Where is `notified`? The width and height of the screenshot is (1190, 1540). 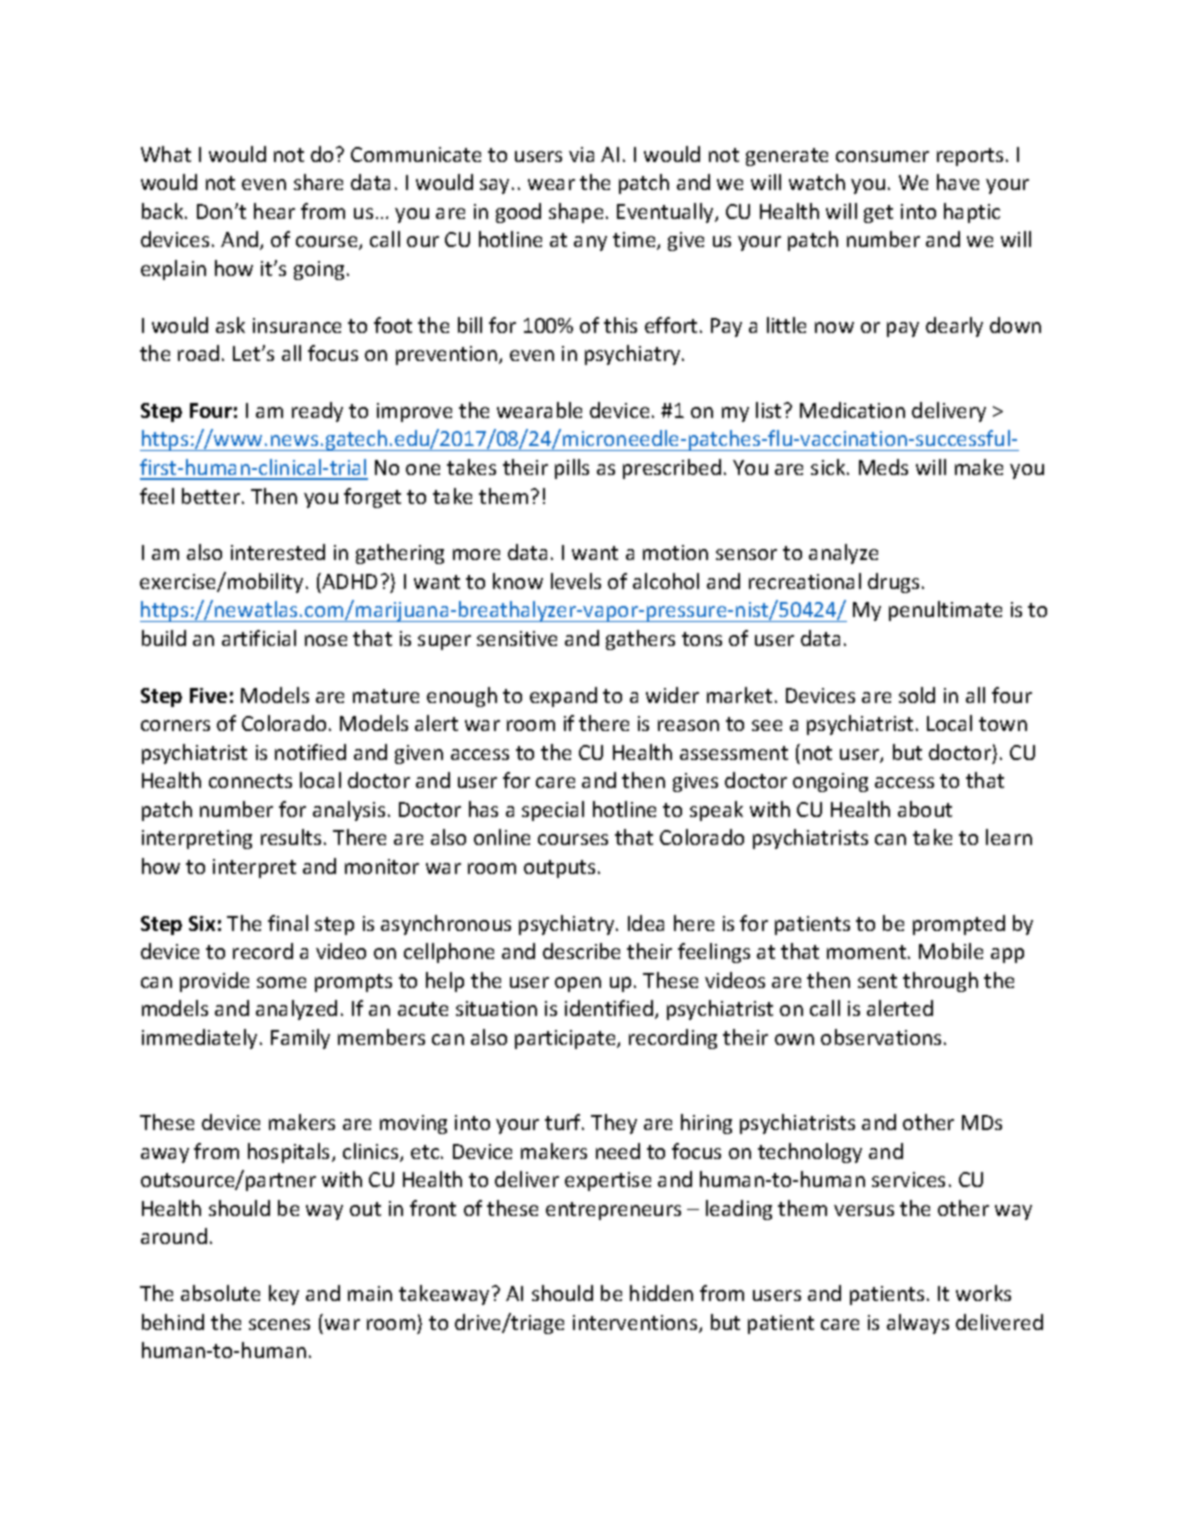
notified is located at coordinates (310, 752).
